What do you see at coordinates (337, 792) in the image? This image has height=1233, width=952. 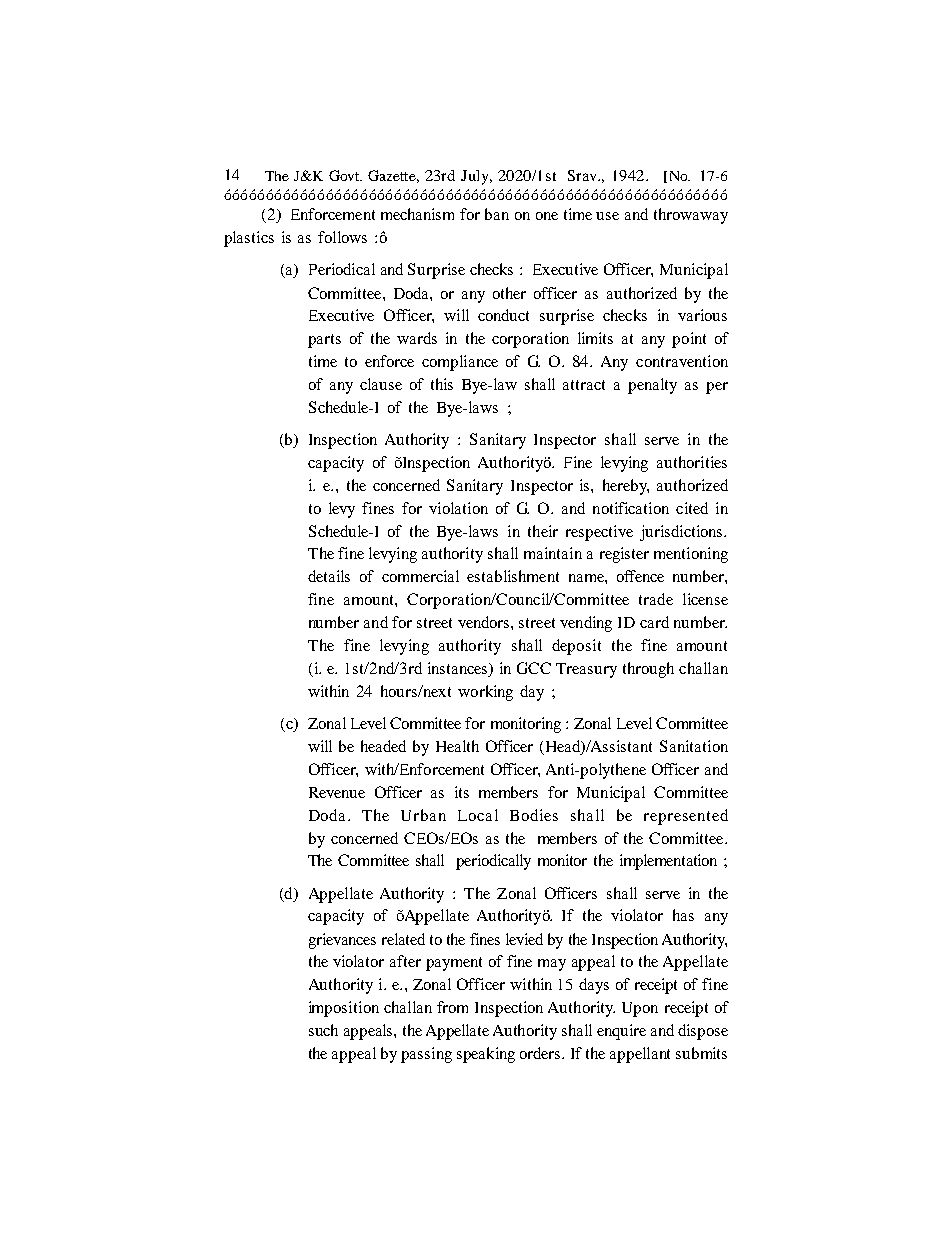 I see `Revenue` at bounding box center [337, 792].
